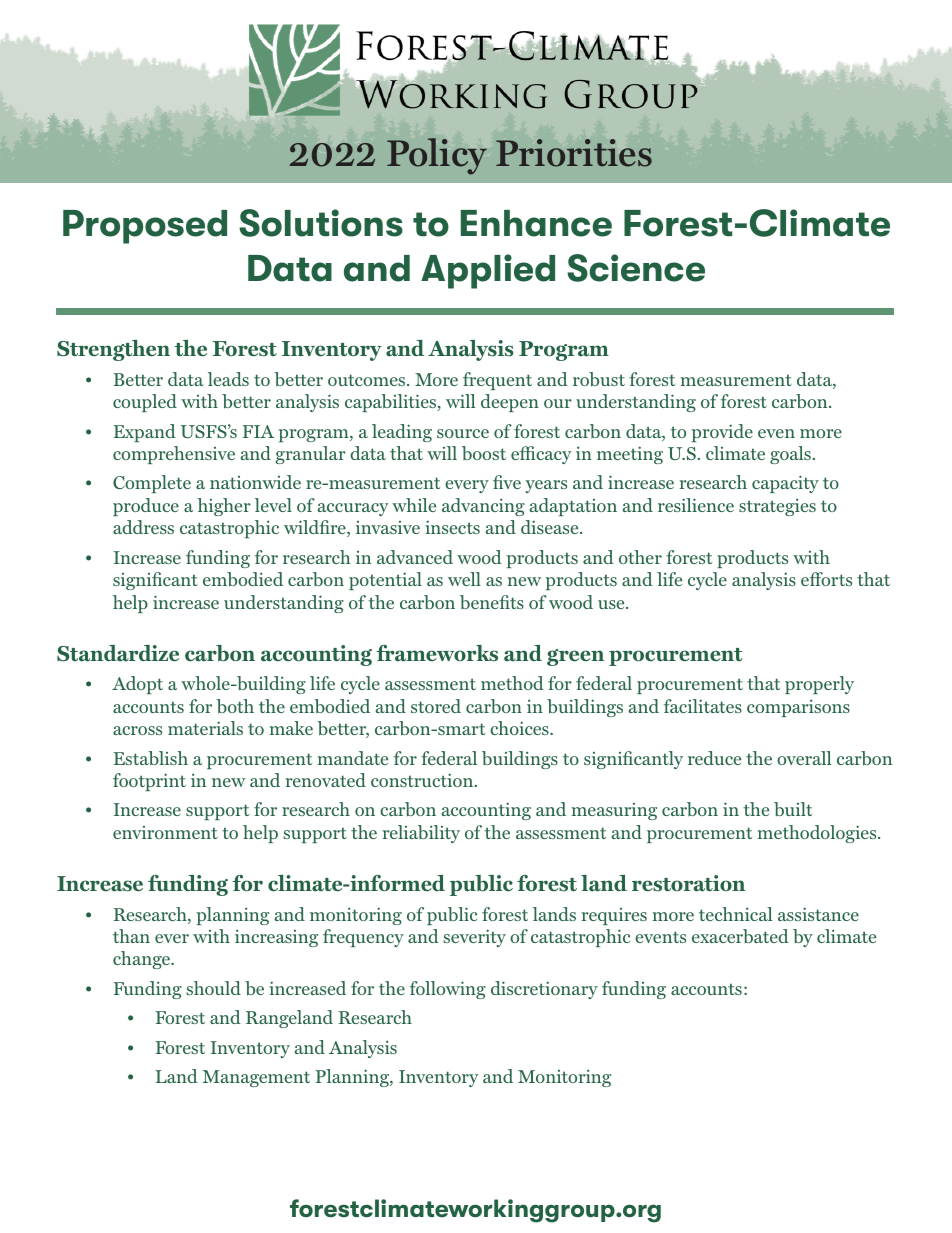 This image has height=1233, width=952. What do you see at coordinates (448, 990) in the image?
I see `following` at bounding box center [448, 990].
